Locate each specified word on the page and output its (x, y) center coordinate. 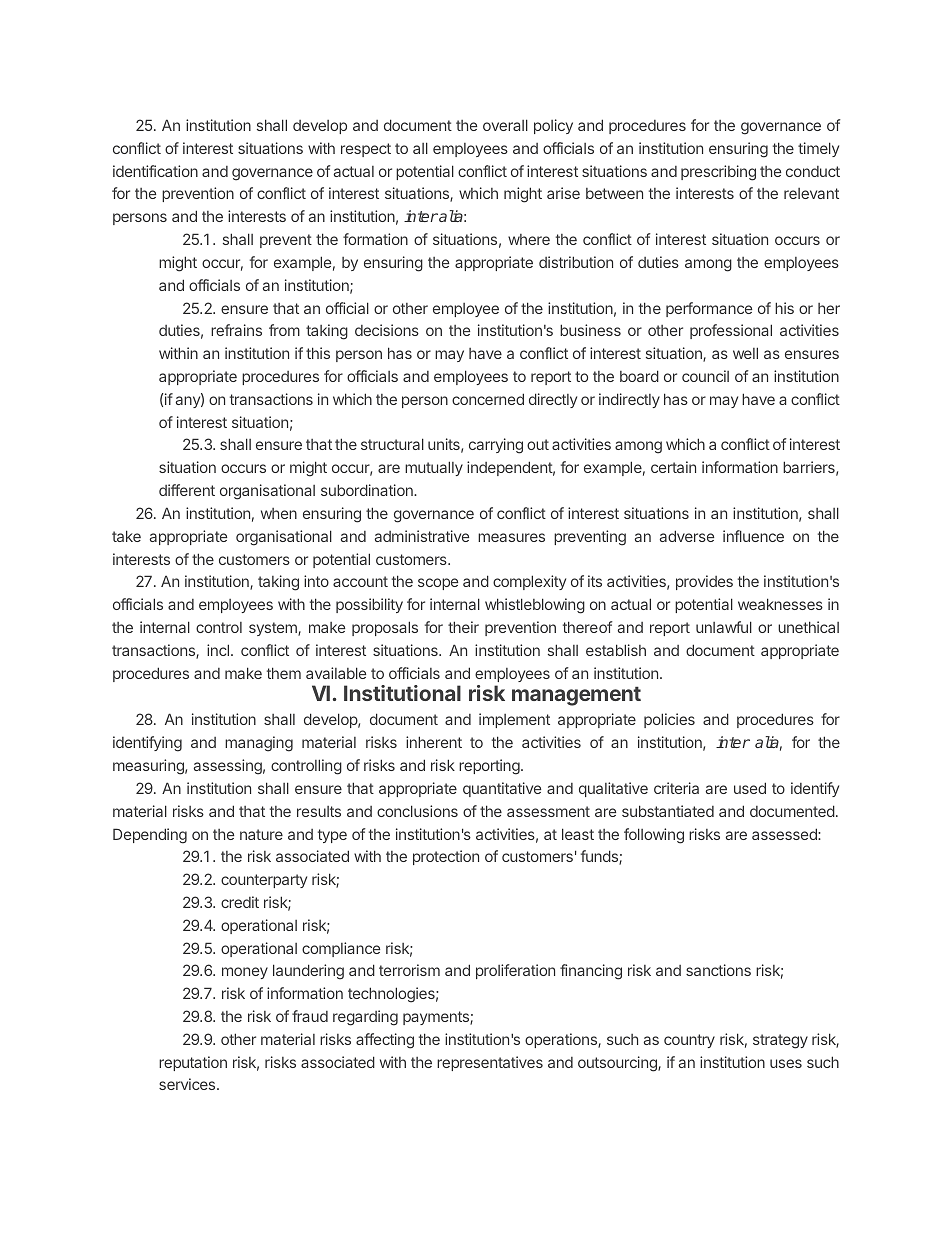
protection (446, 857)
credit (240, 902)
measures (511, 537)
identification (155, 171)
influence (753, 536)
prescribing (718, 173)
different (187, 490)
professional (731, 331)
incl (218, 650)
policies (669, 720)
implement (514, 720)
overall (505, 125)
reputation (193, 1063)
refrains (236, 330)
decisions (387, 330)
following (654, 836)
